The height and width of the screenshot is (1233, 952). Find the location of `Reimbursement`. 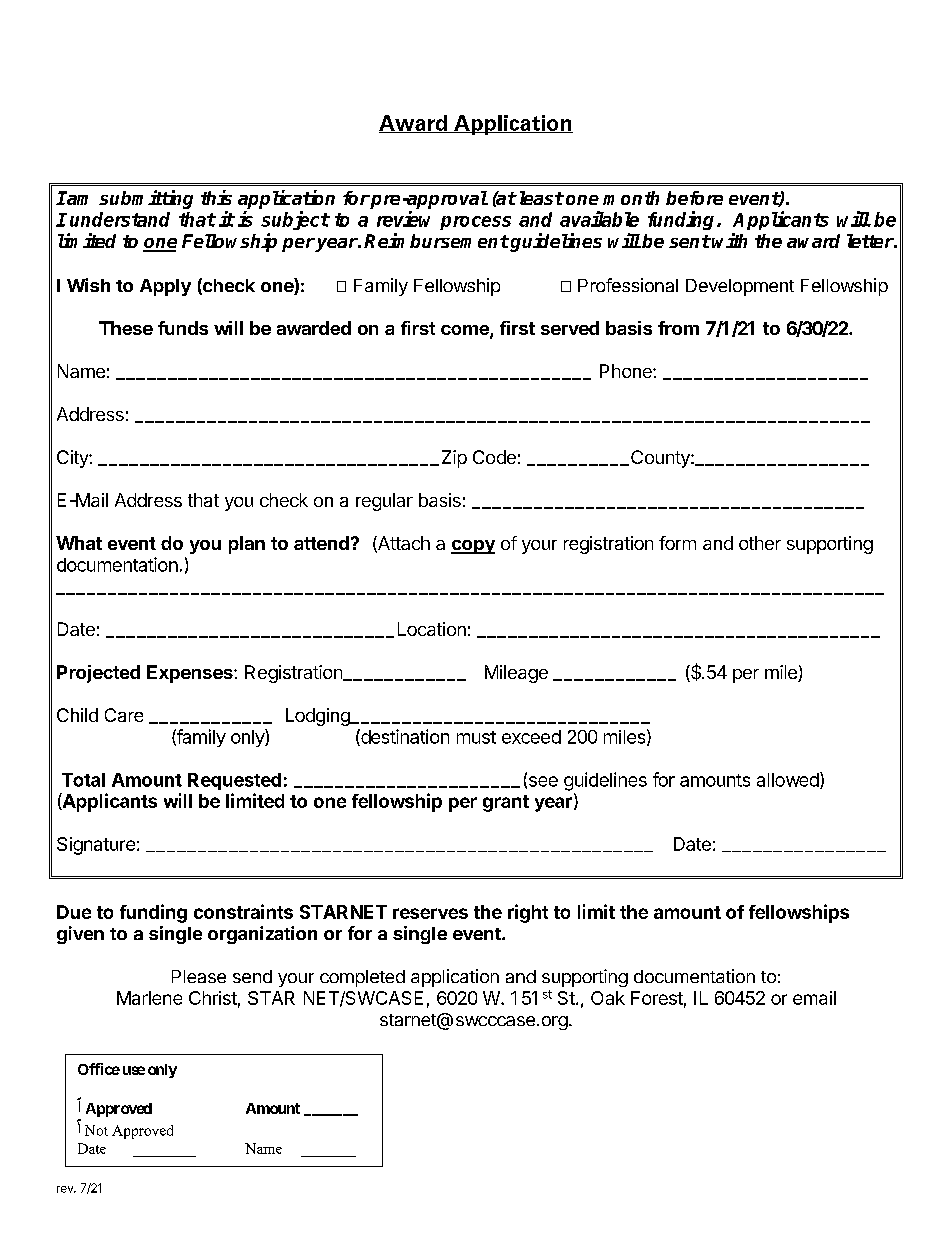

Reimbursement is located at coordinates (436, 240).
